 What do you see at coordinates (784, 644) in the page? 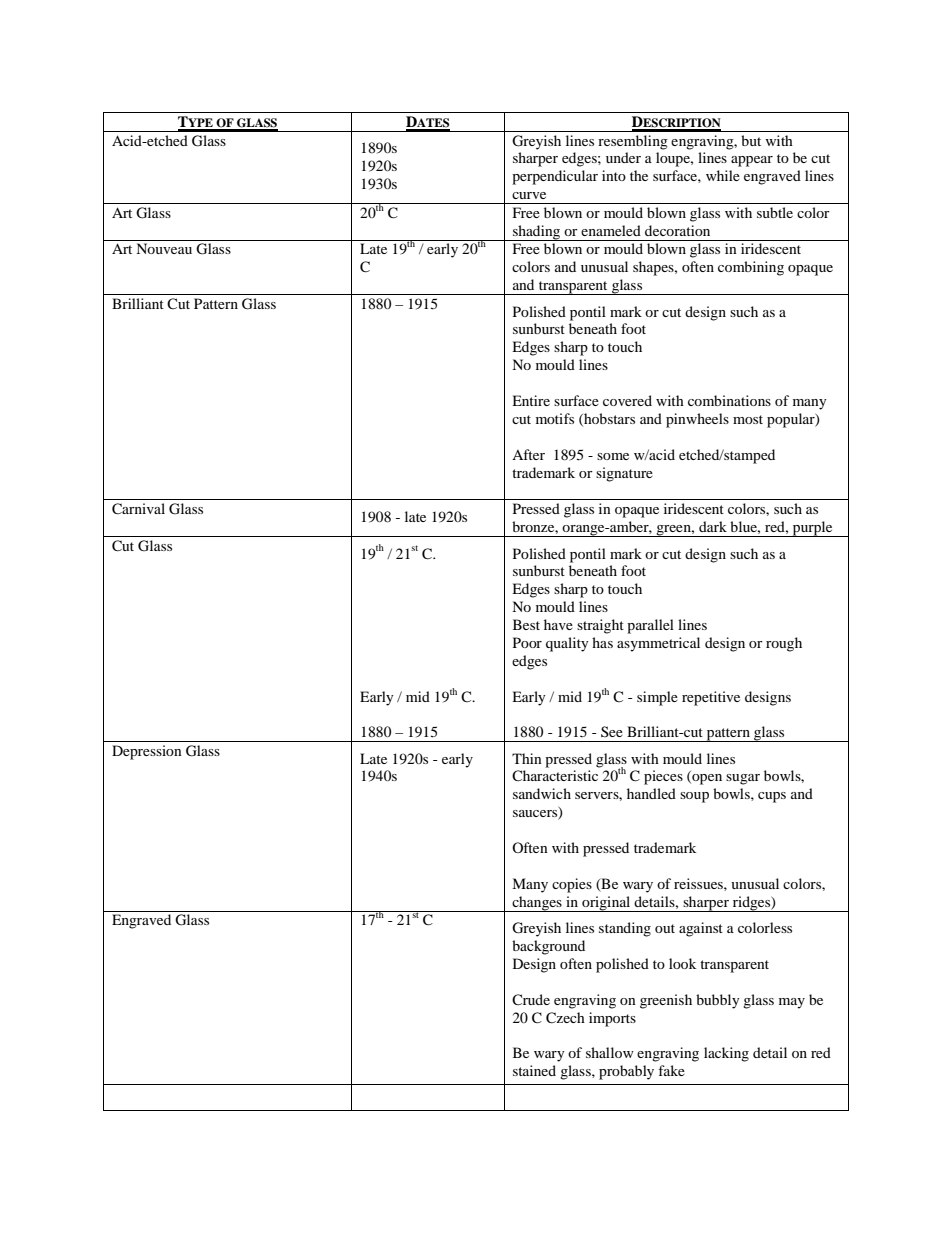
I see `rough` at bounding box center [784, 644].
